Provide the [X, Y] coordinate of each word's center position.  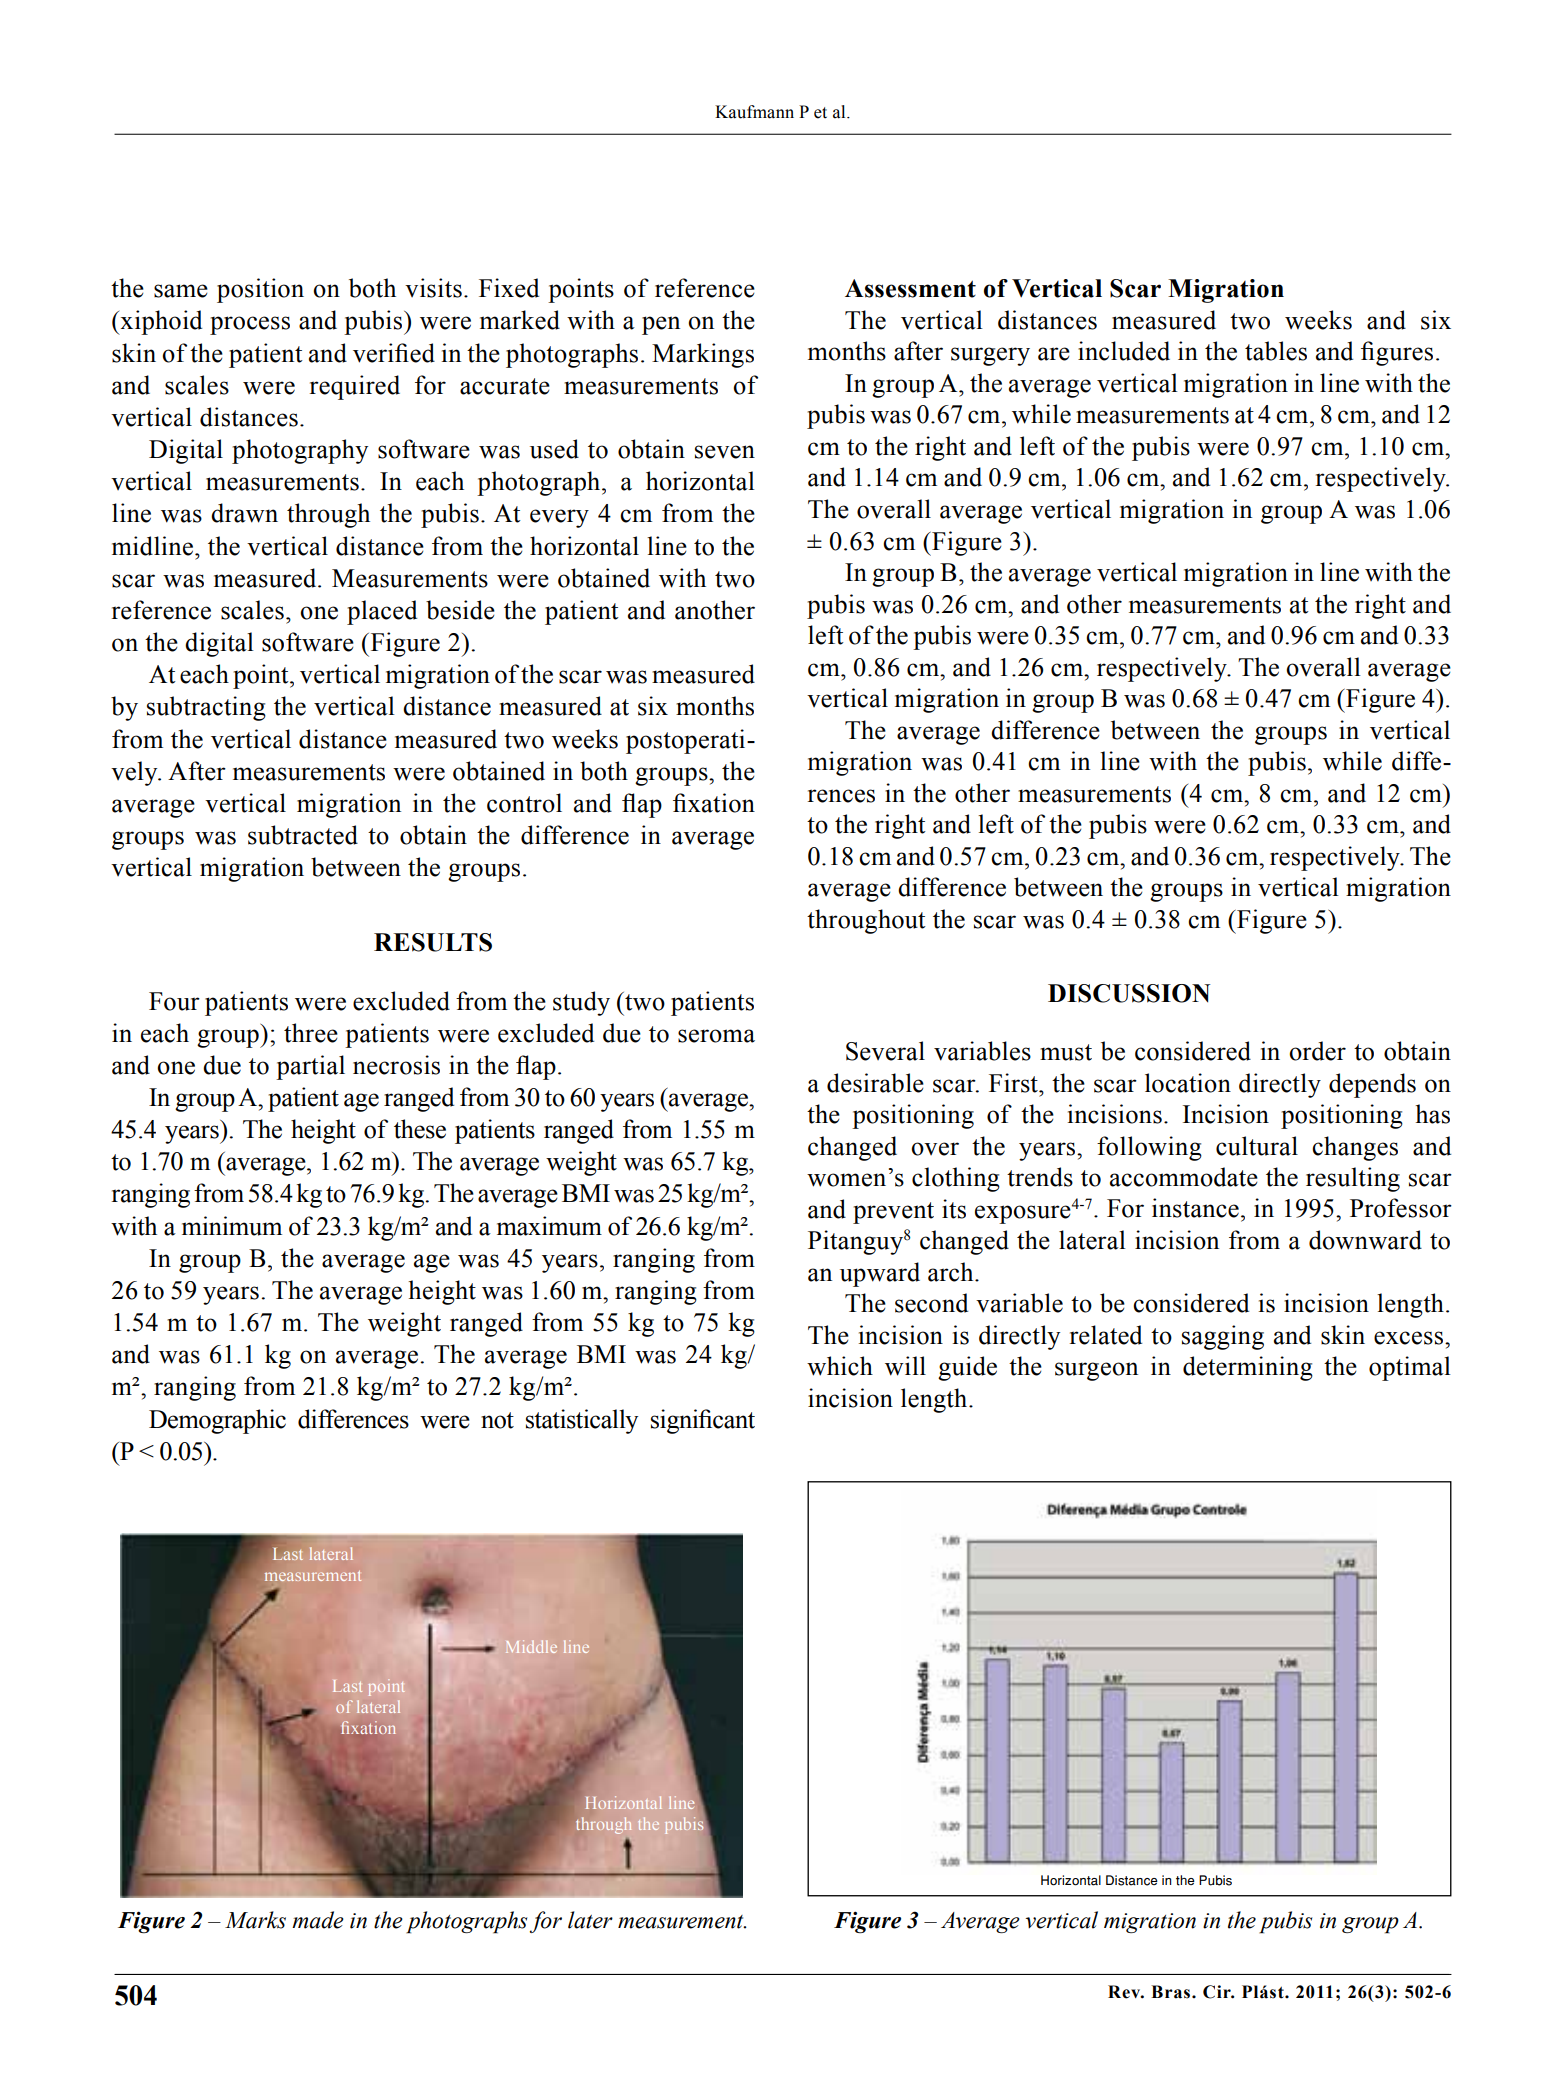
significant [703, 1421]
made [318, 1920]
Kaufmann [754, 112]
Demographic [217, 1421]
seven [725, 452]
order [1317, 1051]
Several [885, 1051]
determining [1248, 1368]
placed [382, 612]
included [1124, 351]
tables [1276, 351]
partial [310, 1067]
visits [433, 288]
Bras [1172, 1992]
